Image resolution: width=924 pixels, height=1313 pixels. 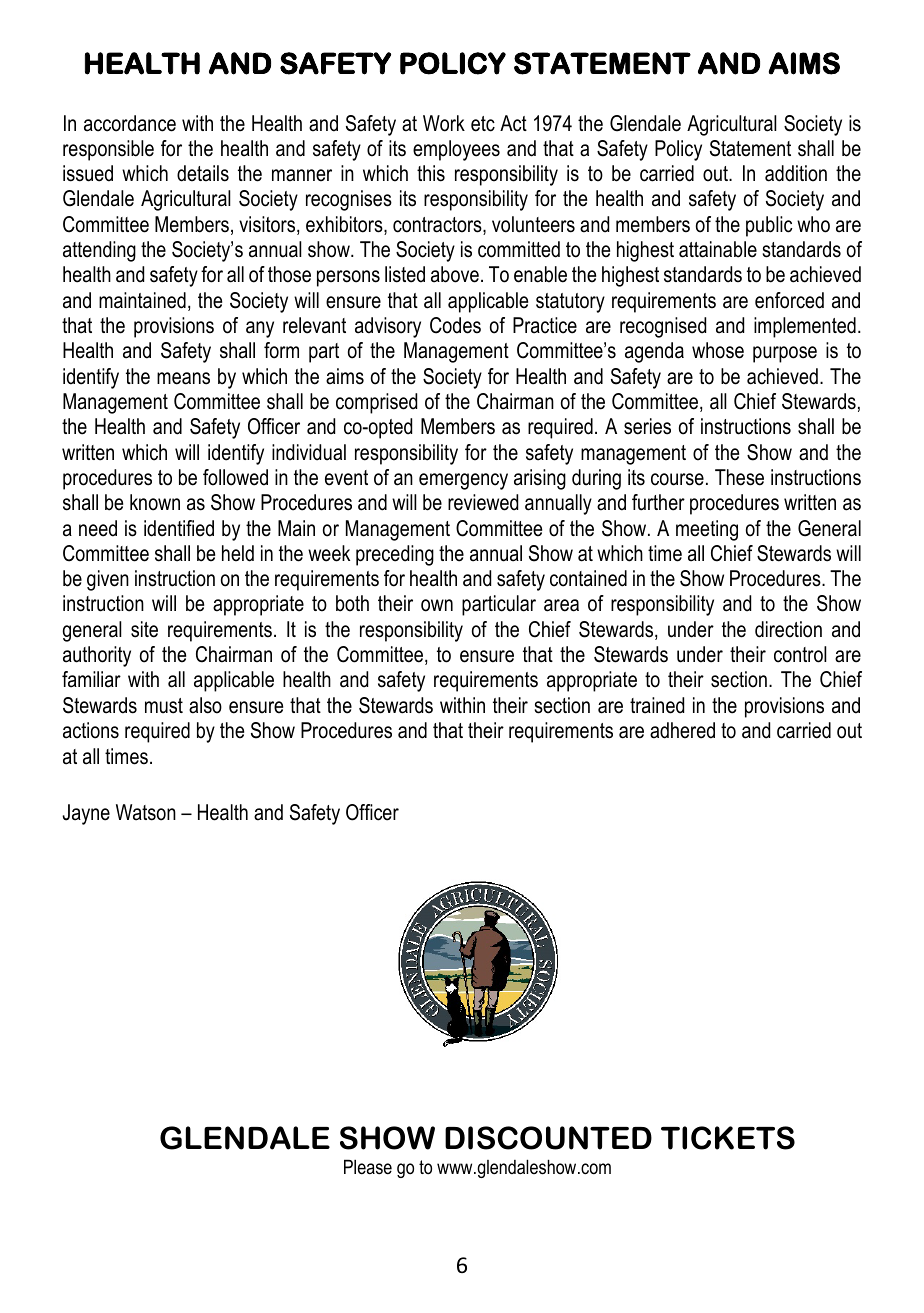 I want to click on Please, so click(x=368, y=1167).
